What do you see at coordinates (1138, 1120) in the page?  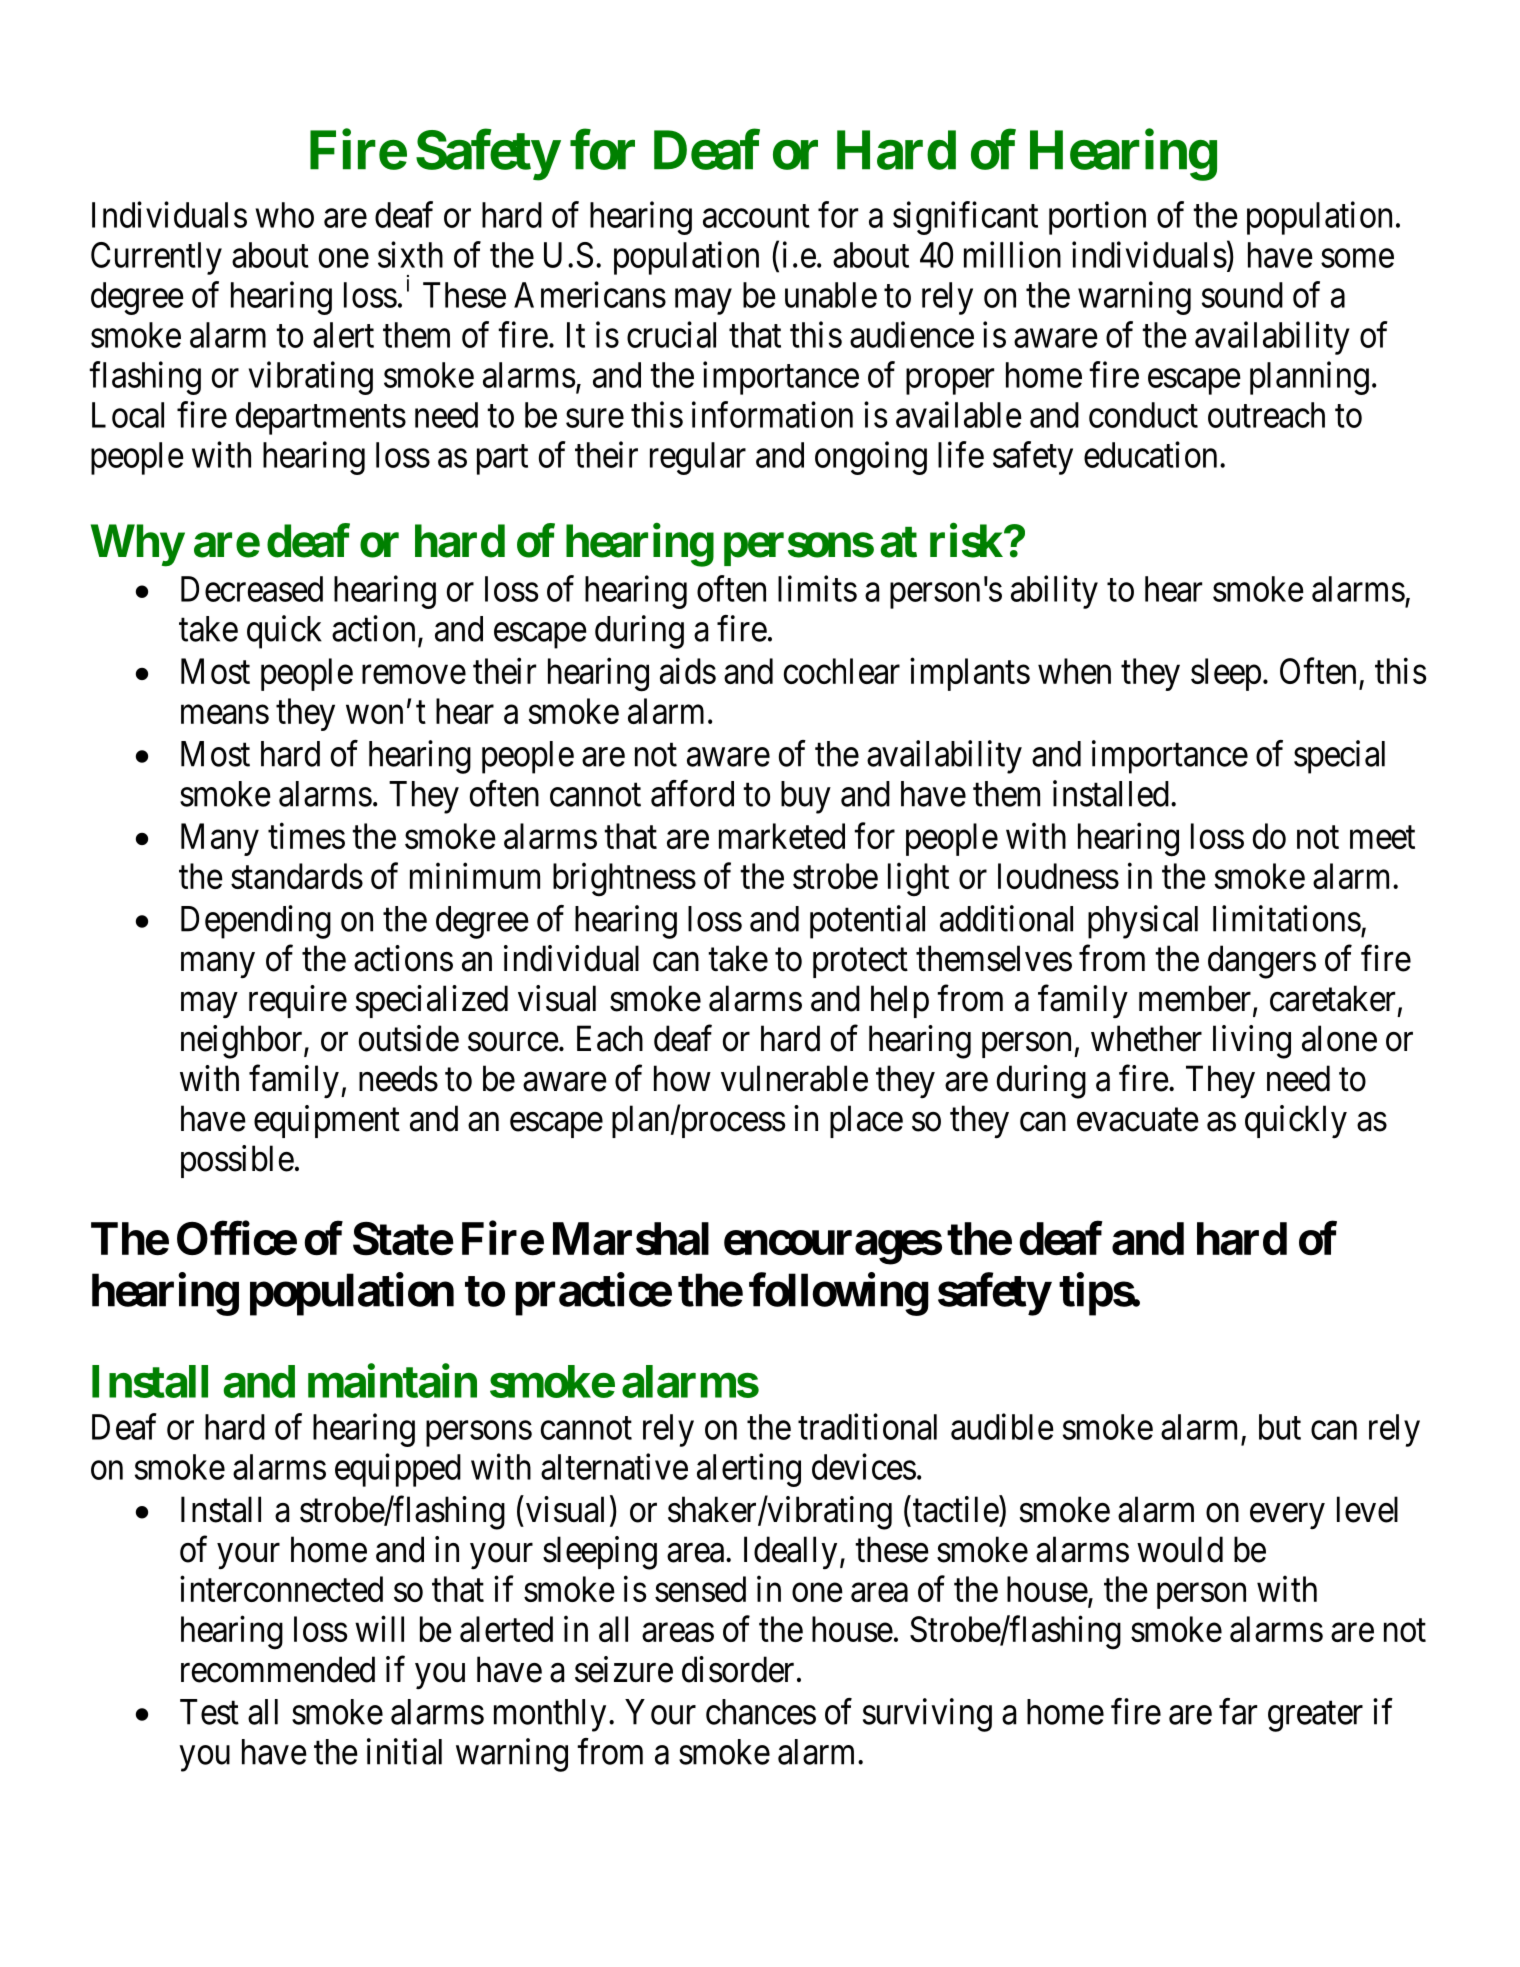 I see `evacuate` at bounding box center [1138, 1120].
